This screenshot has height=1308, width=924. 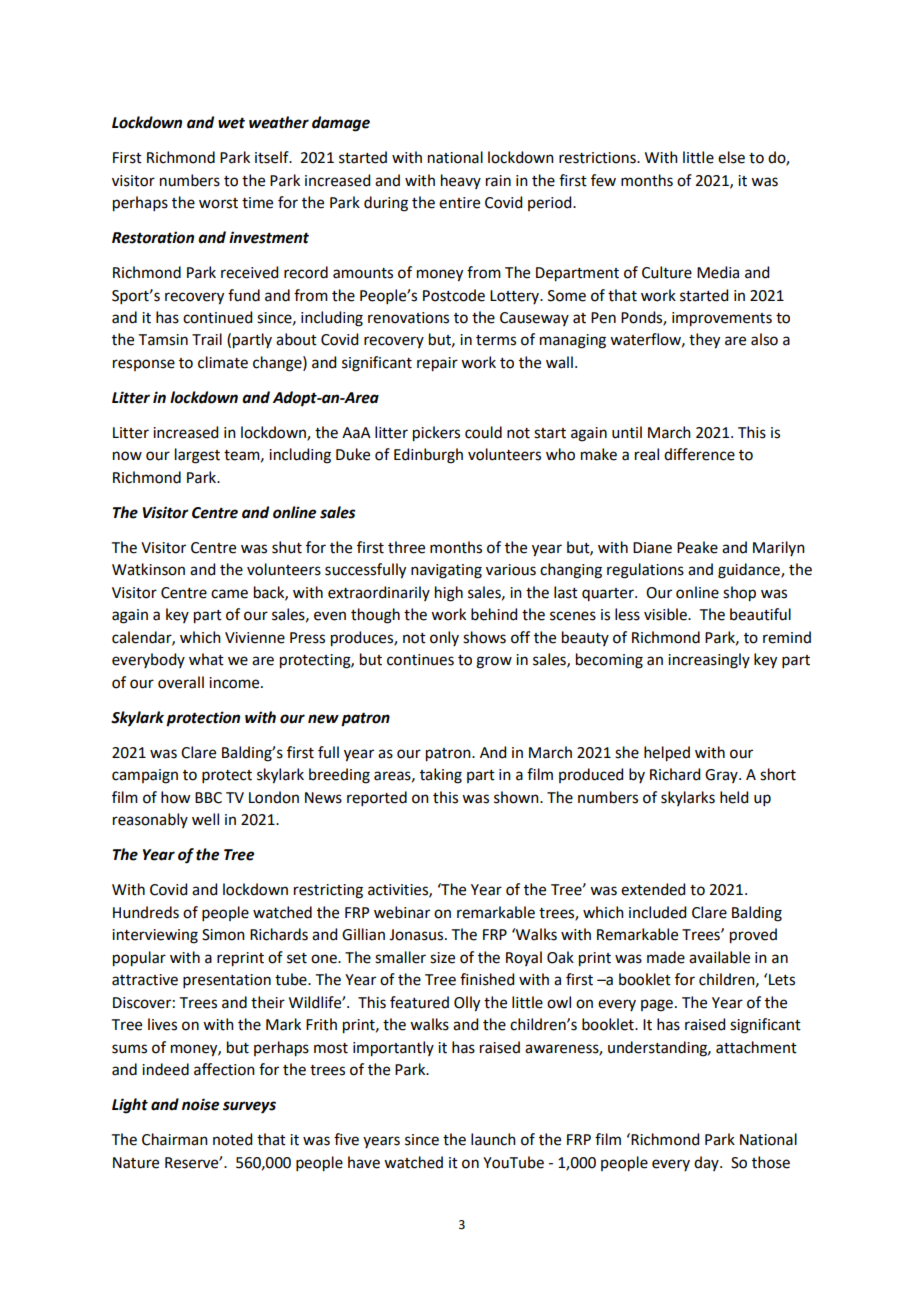 What do you see at coordinates (461, 181) in the screenshot?
I see `heavy` at bounding box center [461, 181].
